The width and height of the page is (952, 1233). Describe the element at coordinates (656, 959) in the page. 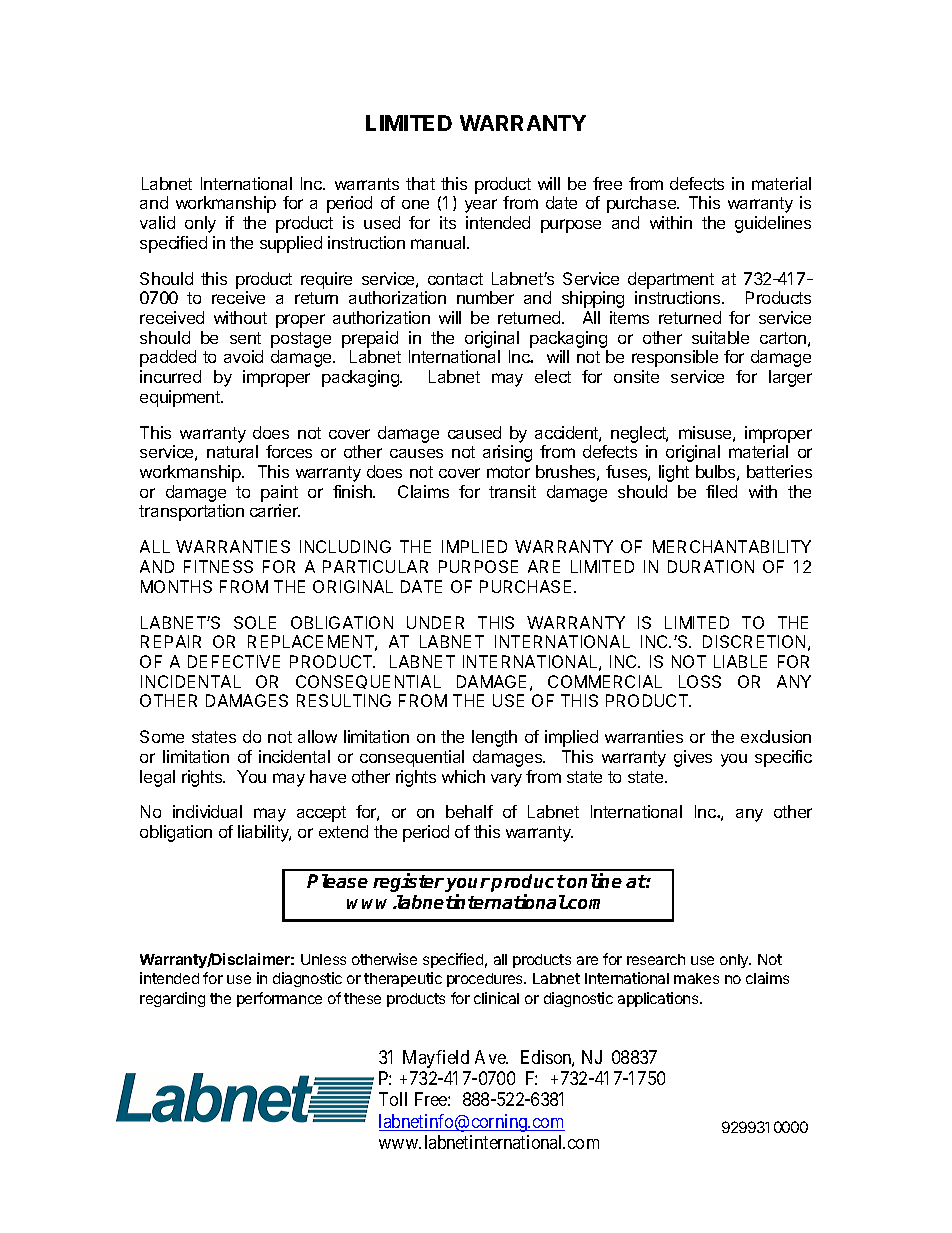

I see `research` at that location.
